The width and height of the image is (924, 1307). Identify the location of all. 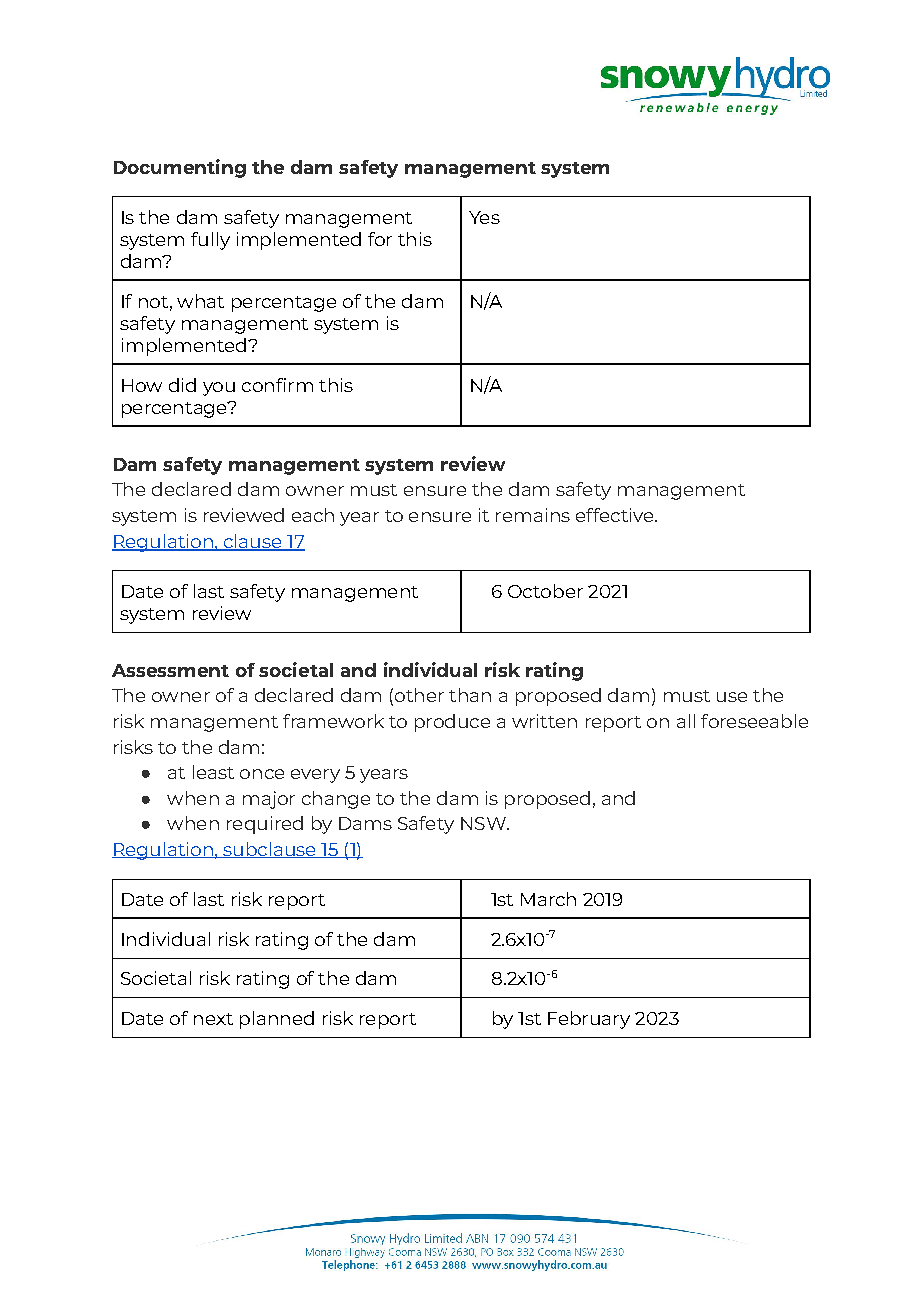
(686, 721).
